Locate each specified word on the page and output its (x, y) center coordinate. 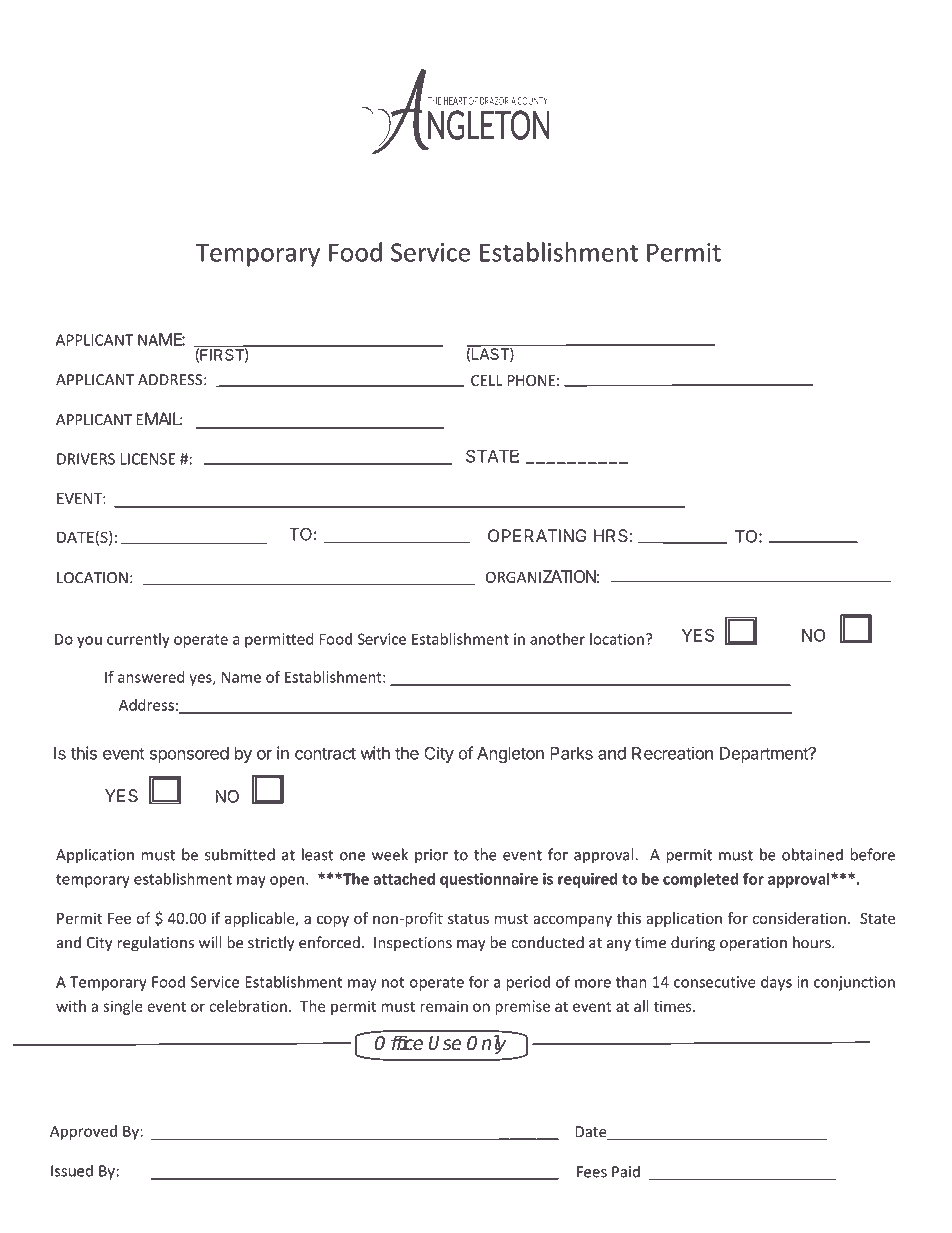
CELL (487, 380)
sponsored (189, 755)
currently (138, 640)
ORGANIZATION (541, 576)
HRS (611, 535)
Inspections (413, 944)
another (557, 639)
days (776, 983)
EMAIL (159, 418)
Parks (571, 753)
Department (765, 755)
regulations (156, 943)
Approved (83, 1132)
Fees (592, 1172)
